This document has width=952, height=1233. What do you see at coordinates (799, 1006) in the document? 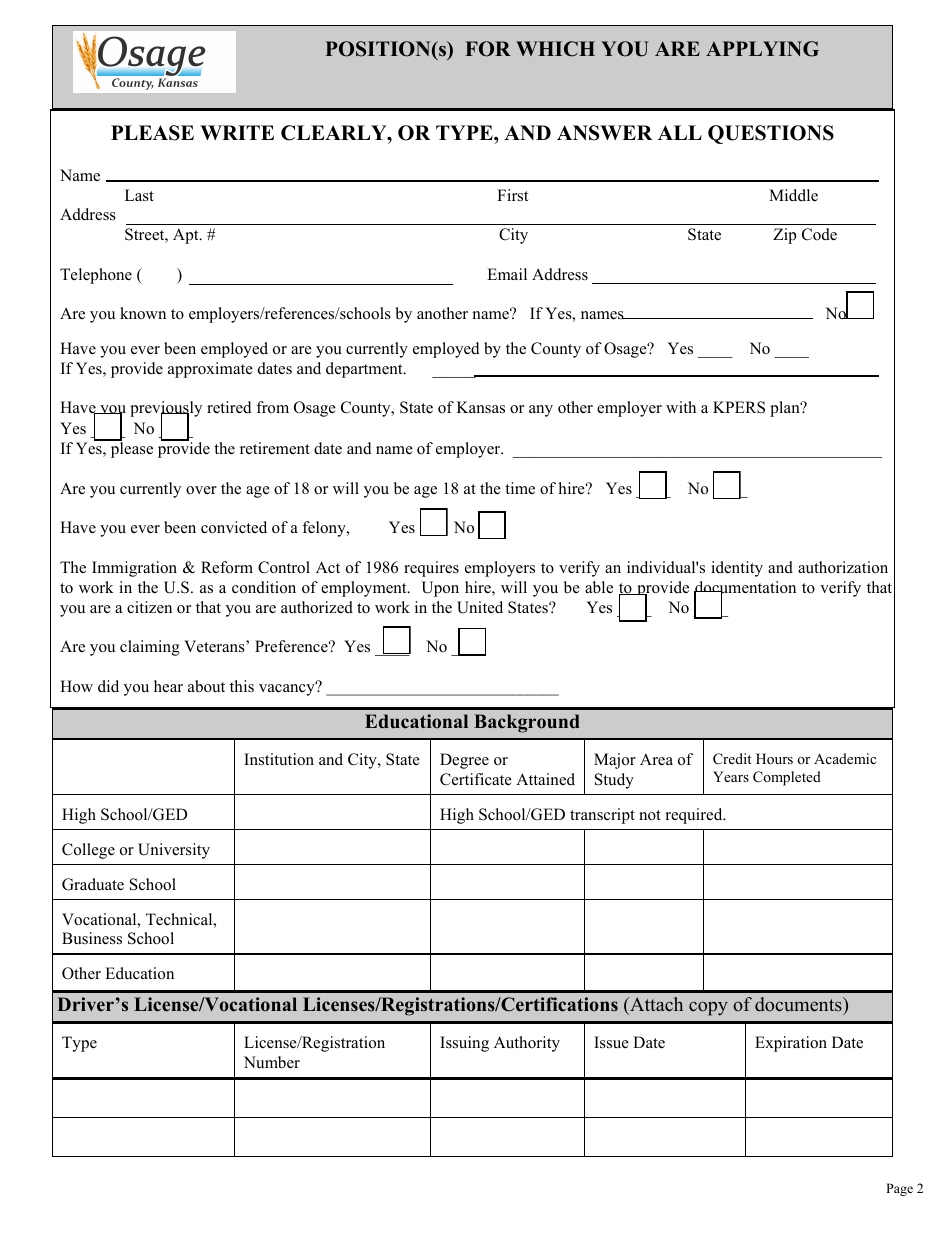
I see `documents` at bounding box center [799, 1006].
